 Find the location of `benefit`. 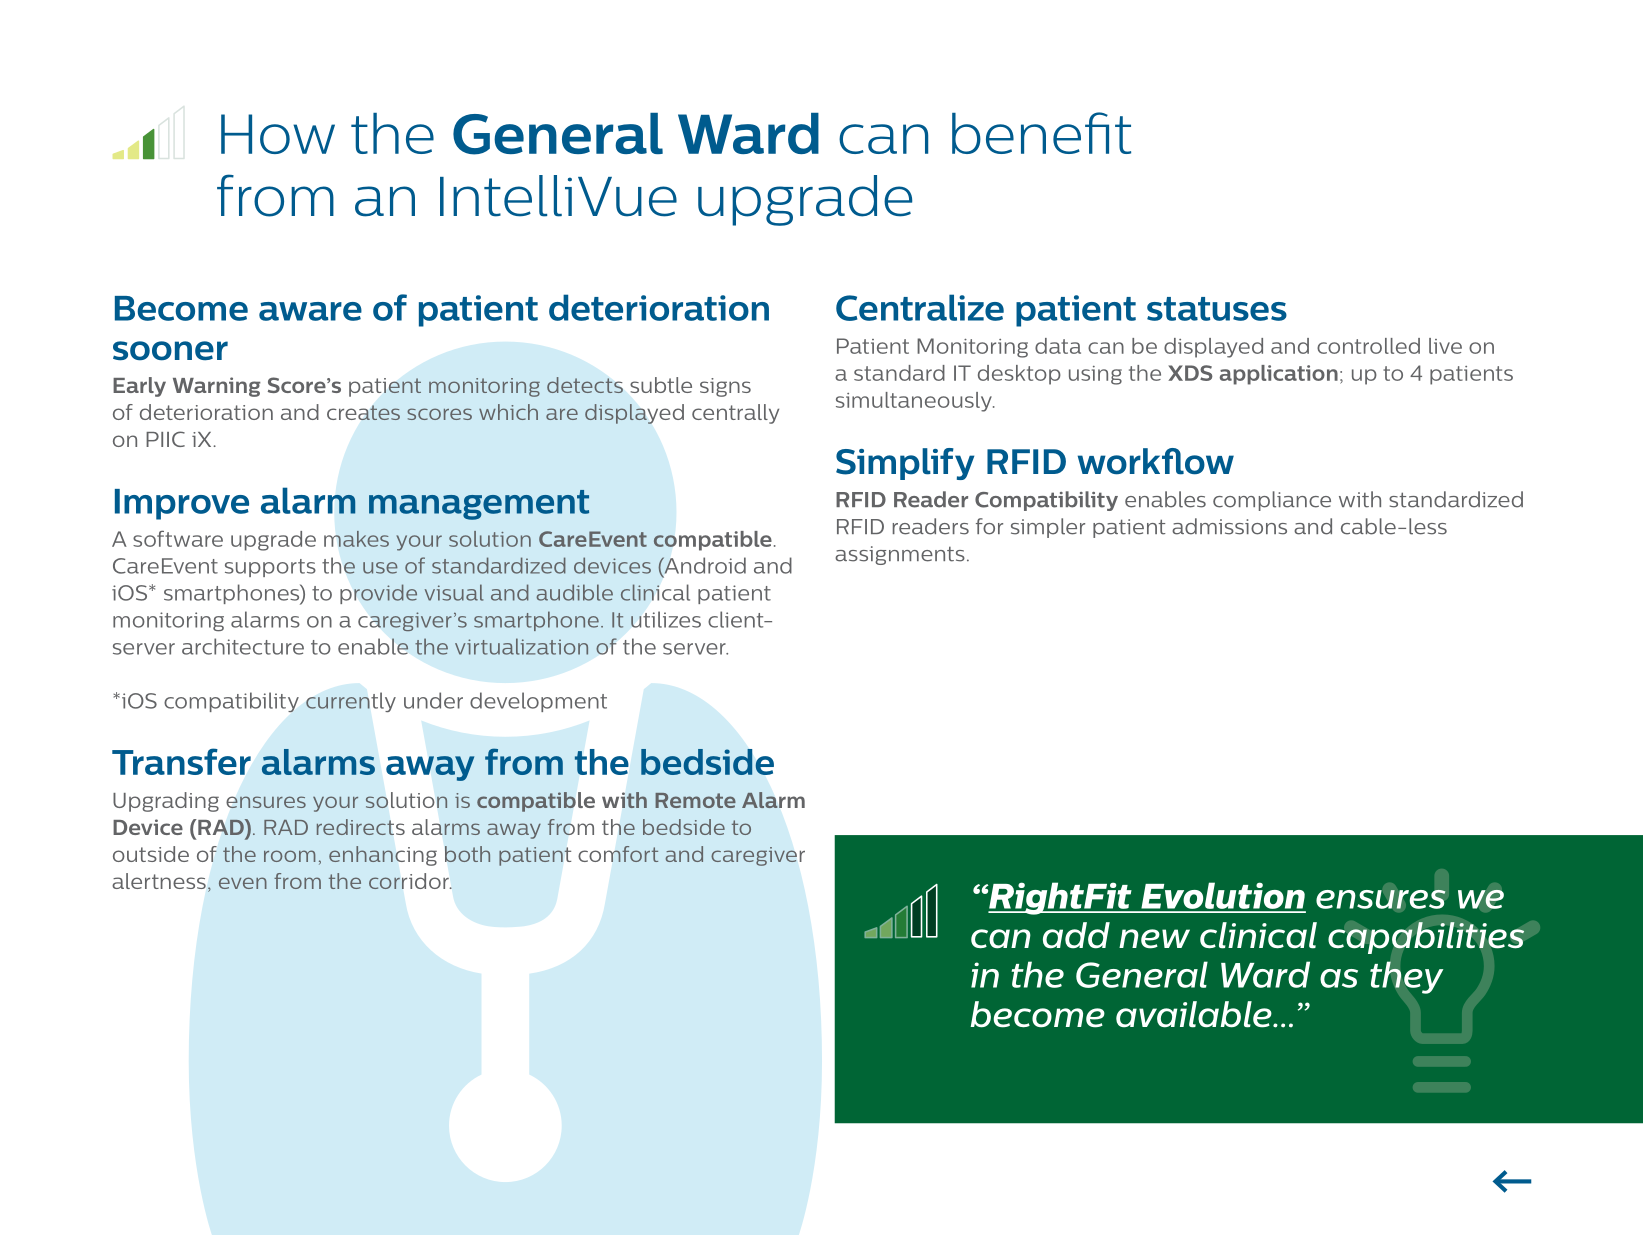

benefit is located at coordinates (1041, 133).
